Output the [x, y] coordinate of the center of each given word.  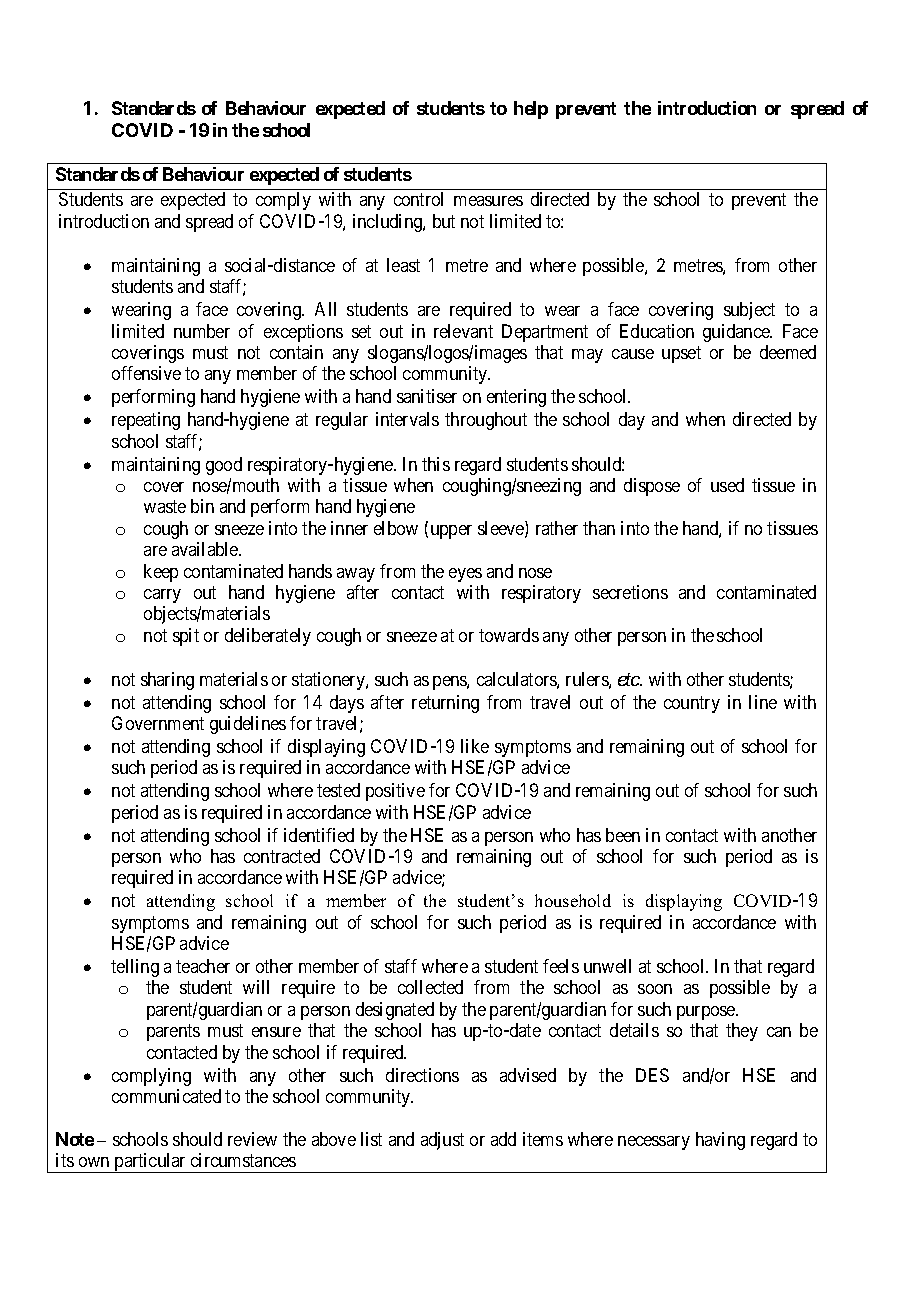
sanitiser [427, 396]
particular [151, 1163]
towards [509, 635]
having [720, 1141]
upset [681, 354]
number [202, 331]
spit [186, 637]
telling [135, 968]
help [531, 110]
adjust [442, 1141]
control [418, 199]
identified [319, 835]
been [623, 835]
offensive [146, 373]
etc [629, 680]
